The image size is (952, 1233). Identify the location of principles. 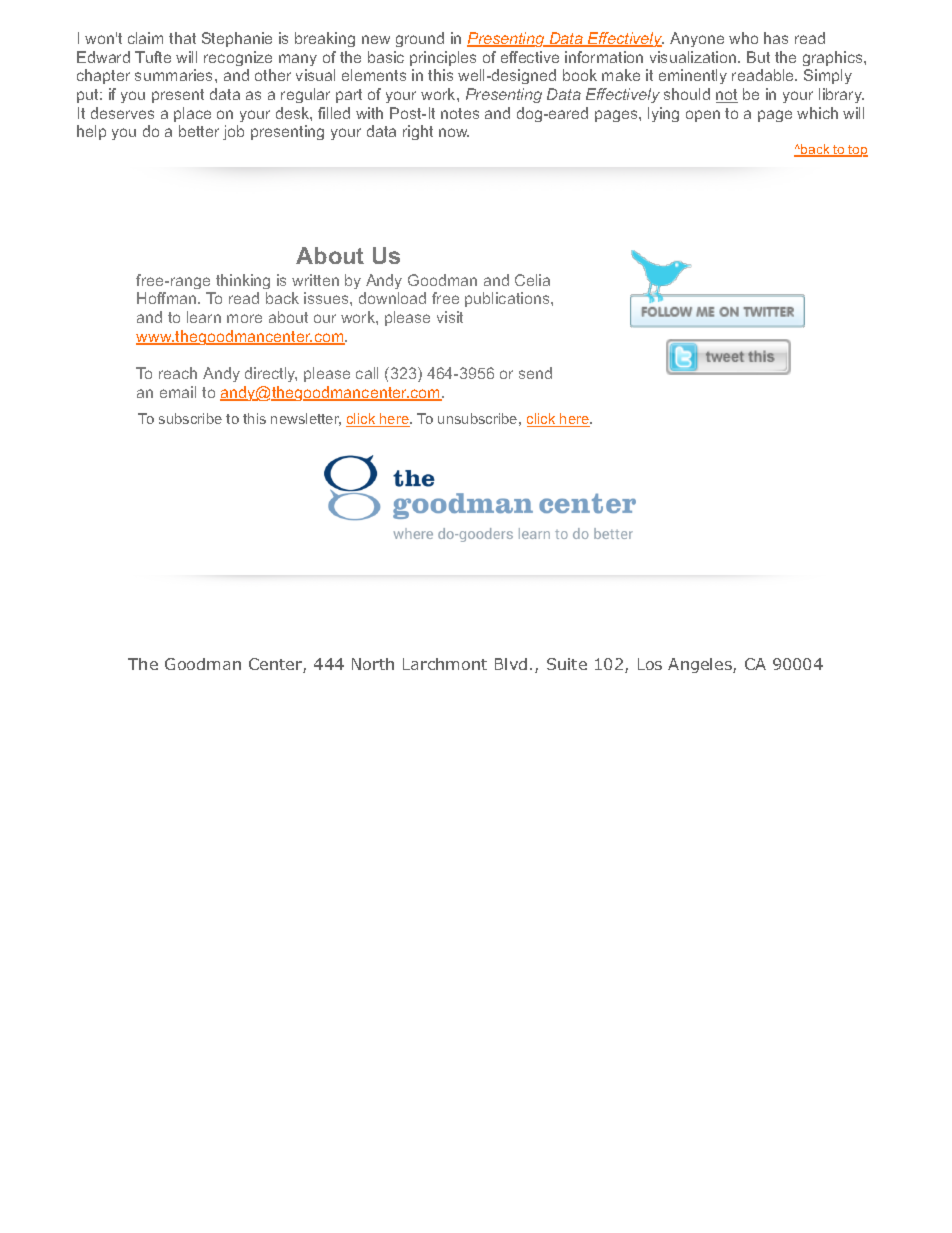
(443, 58).
